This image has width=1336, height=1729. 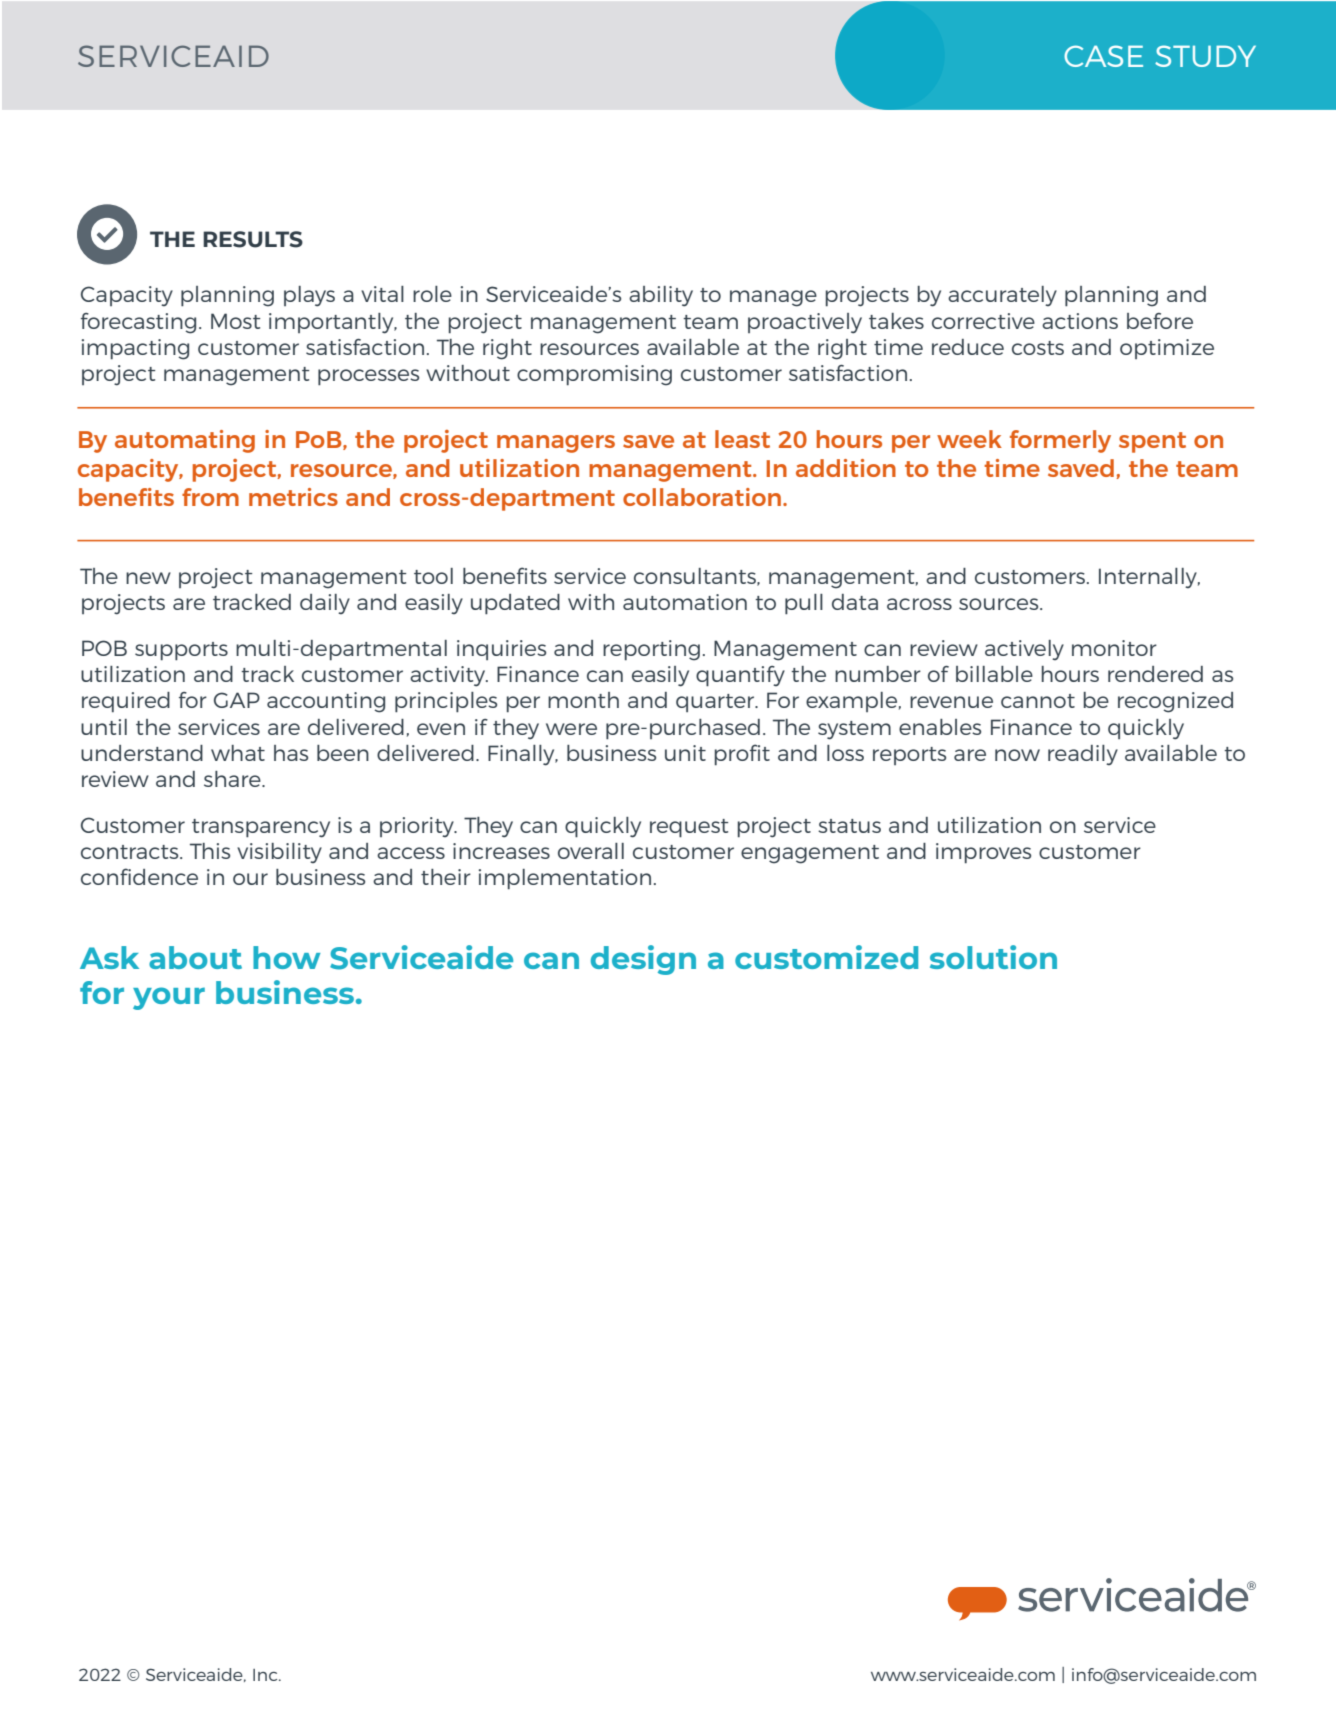 I want to click on CASE, so click(x=1103, y=56).
